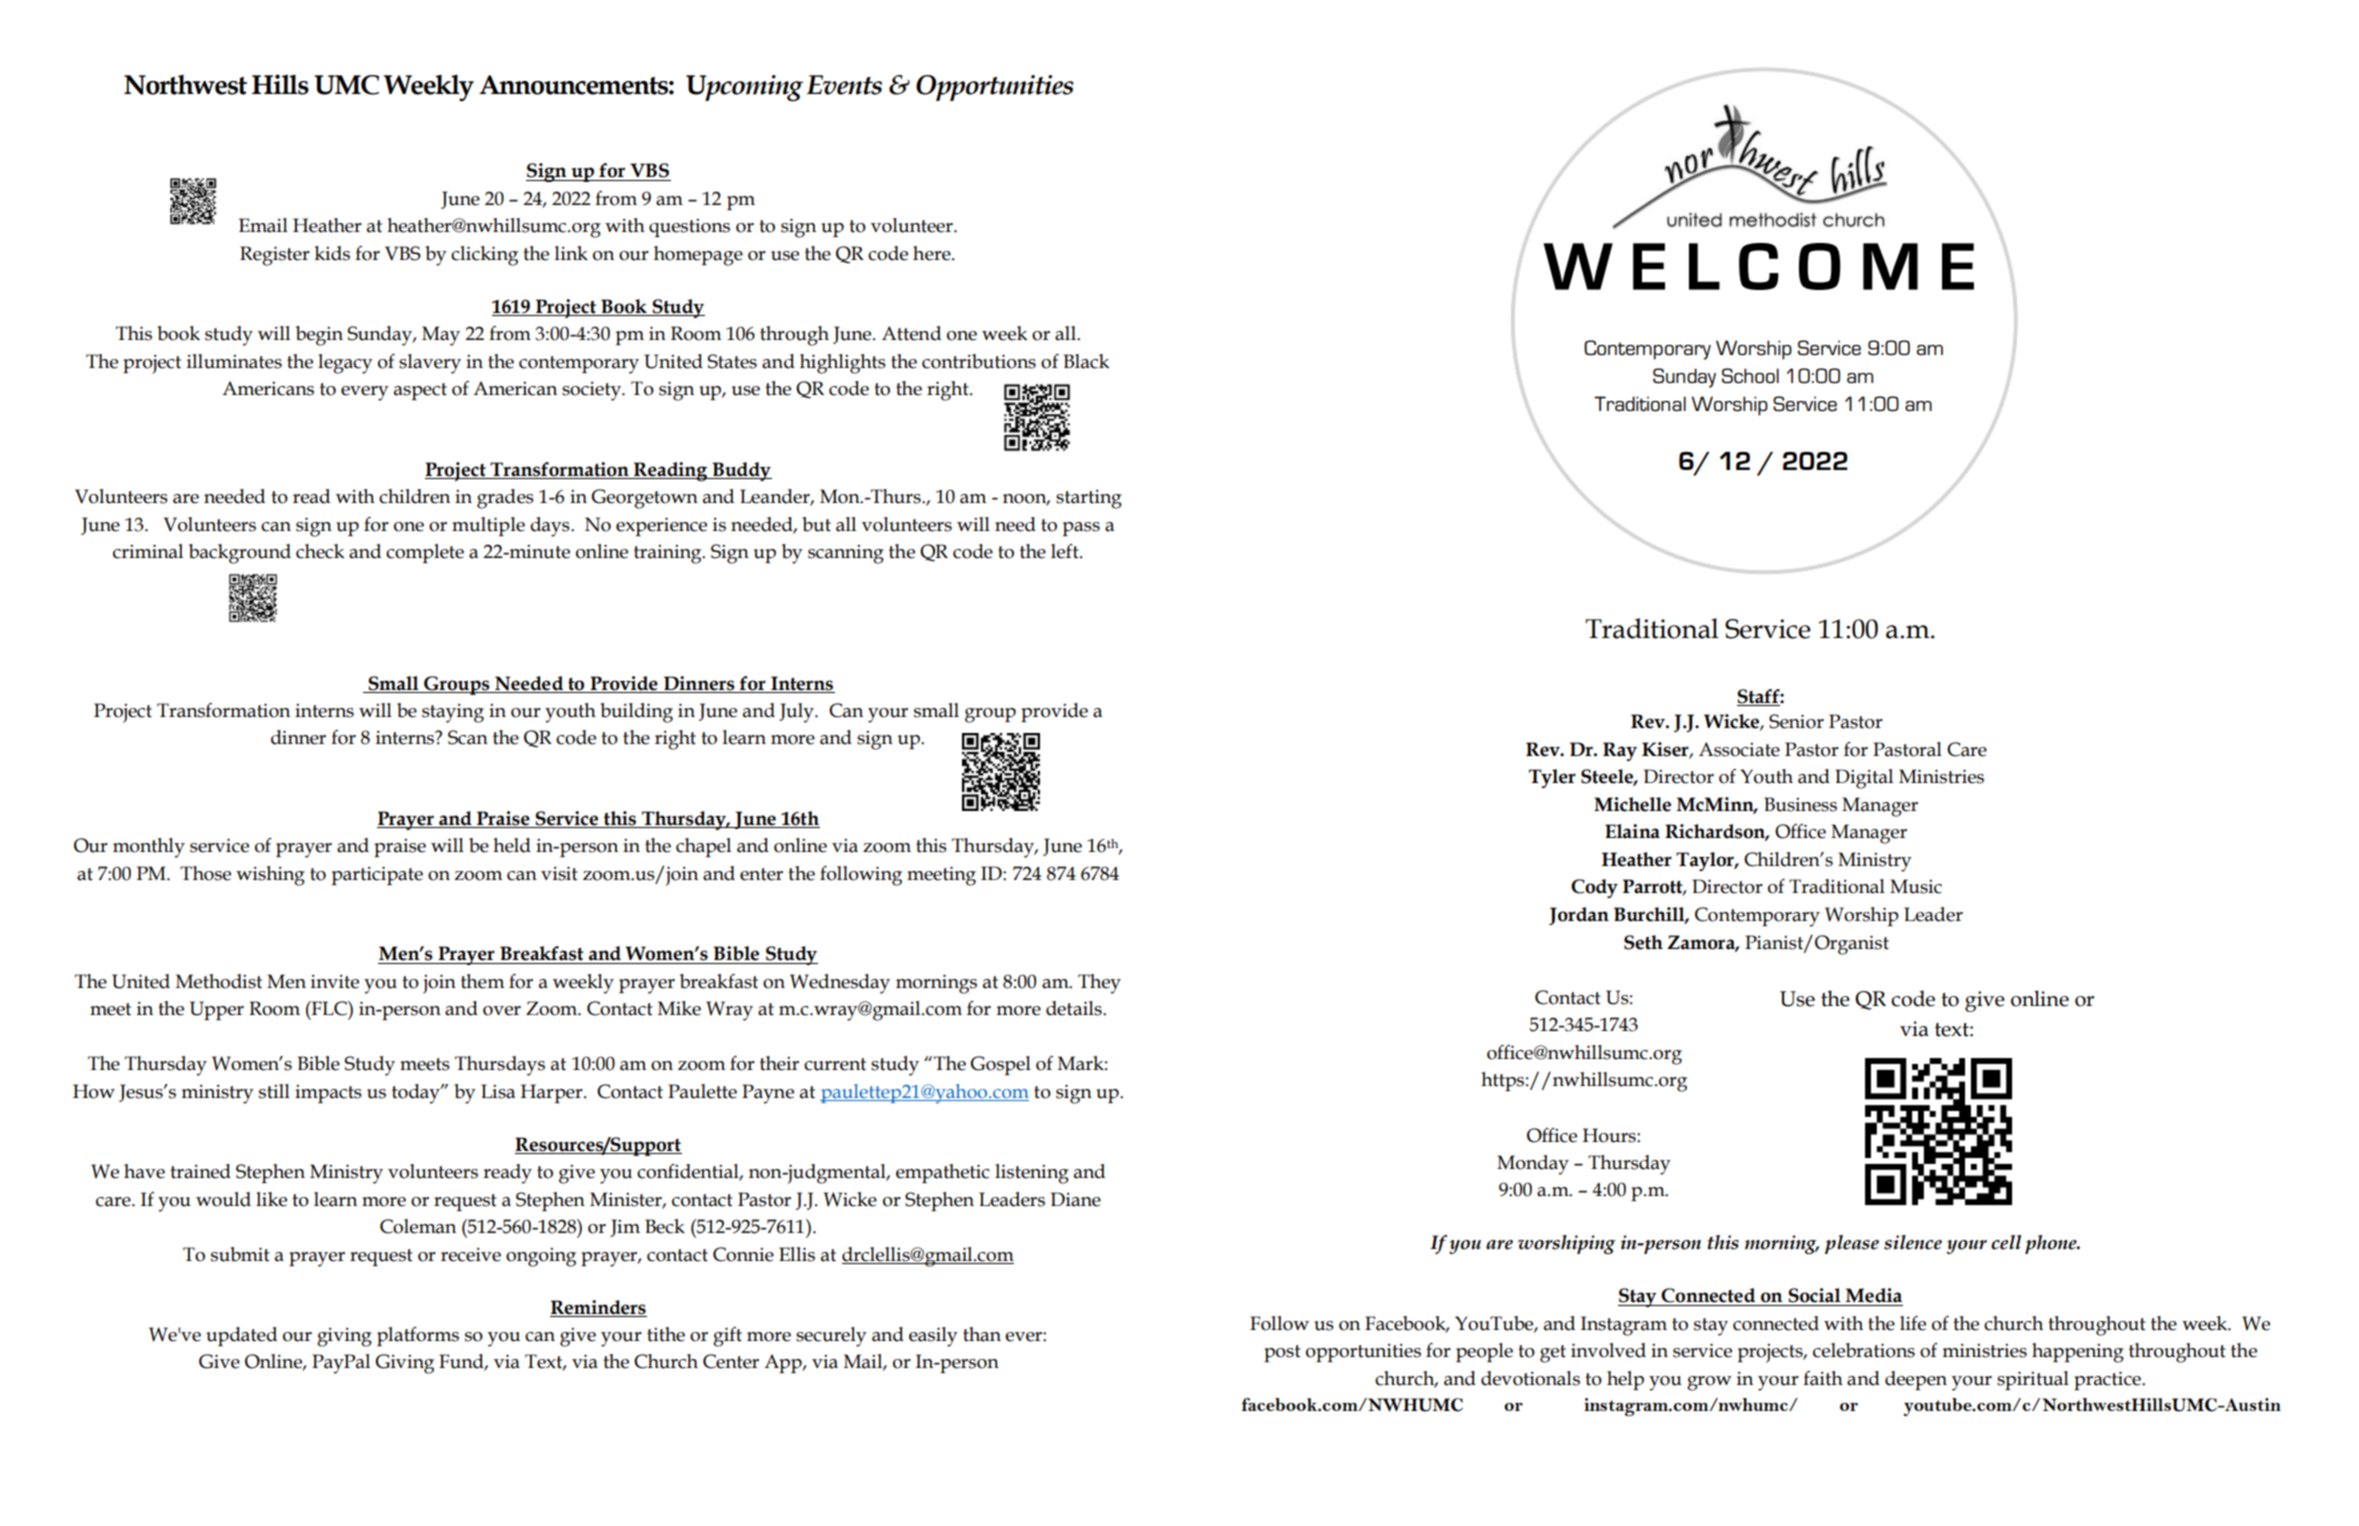 This screenshot has height=1526, width=2359. I want to click on pass, so click(1081, 529).
